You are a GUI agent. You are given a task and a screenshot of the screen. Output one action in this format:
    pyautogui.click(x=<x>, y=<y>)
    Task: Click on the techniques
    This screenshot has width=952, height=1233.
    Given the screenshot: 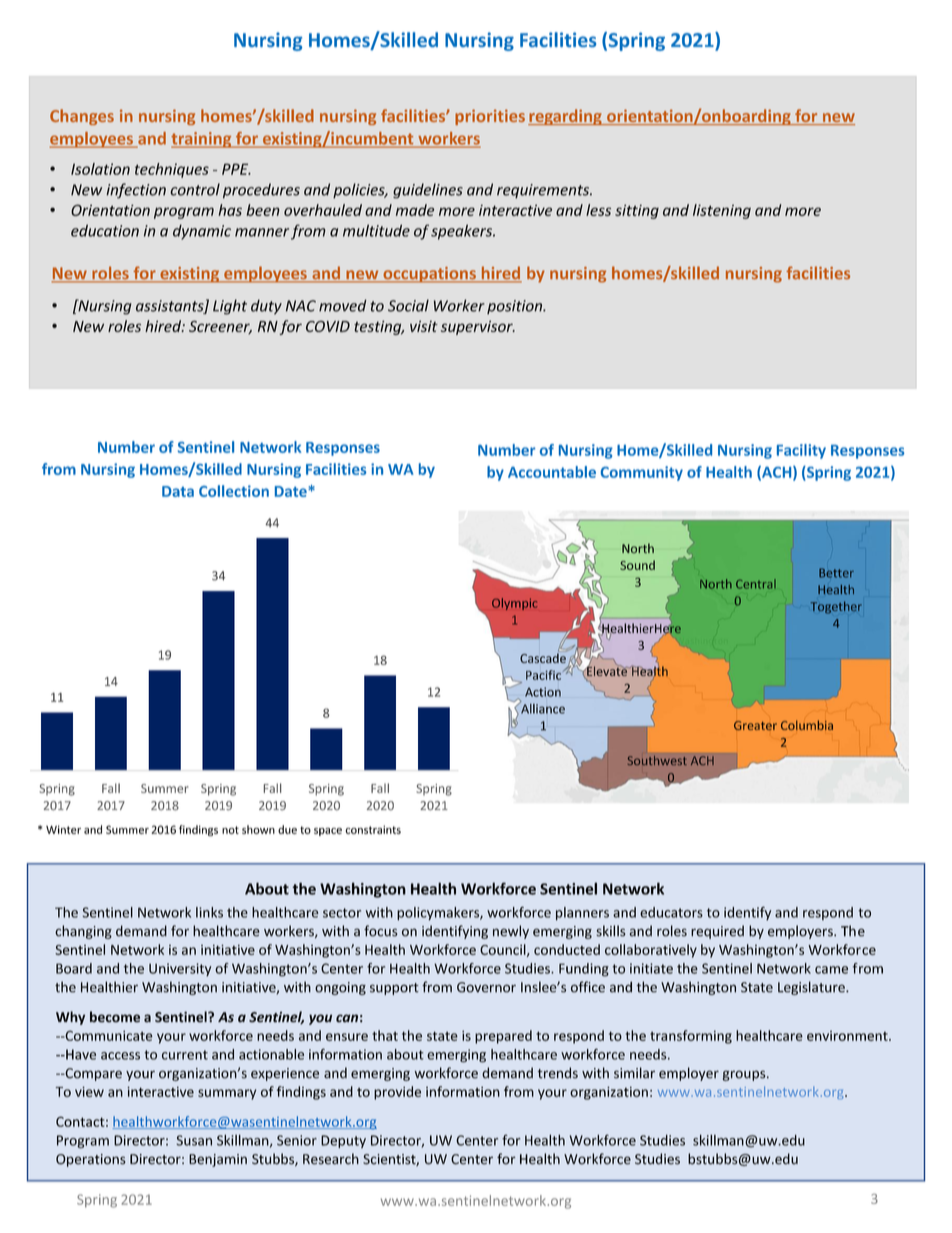 What is the action you would take?
    pyautogui.click(x=172, y=170)
